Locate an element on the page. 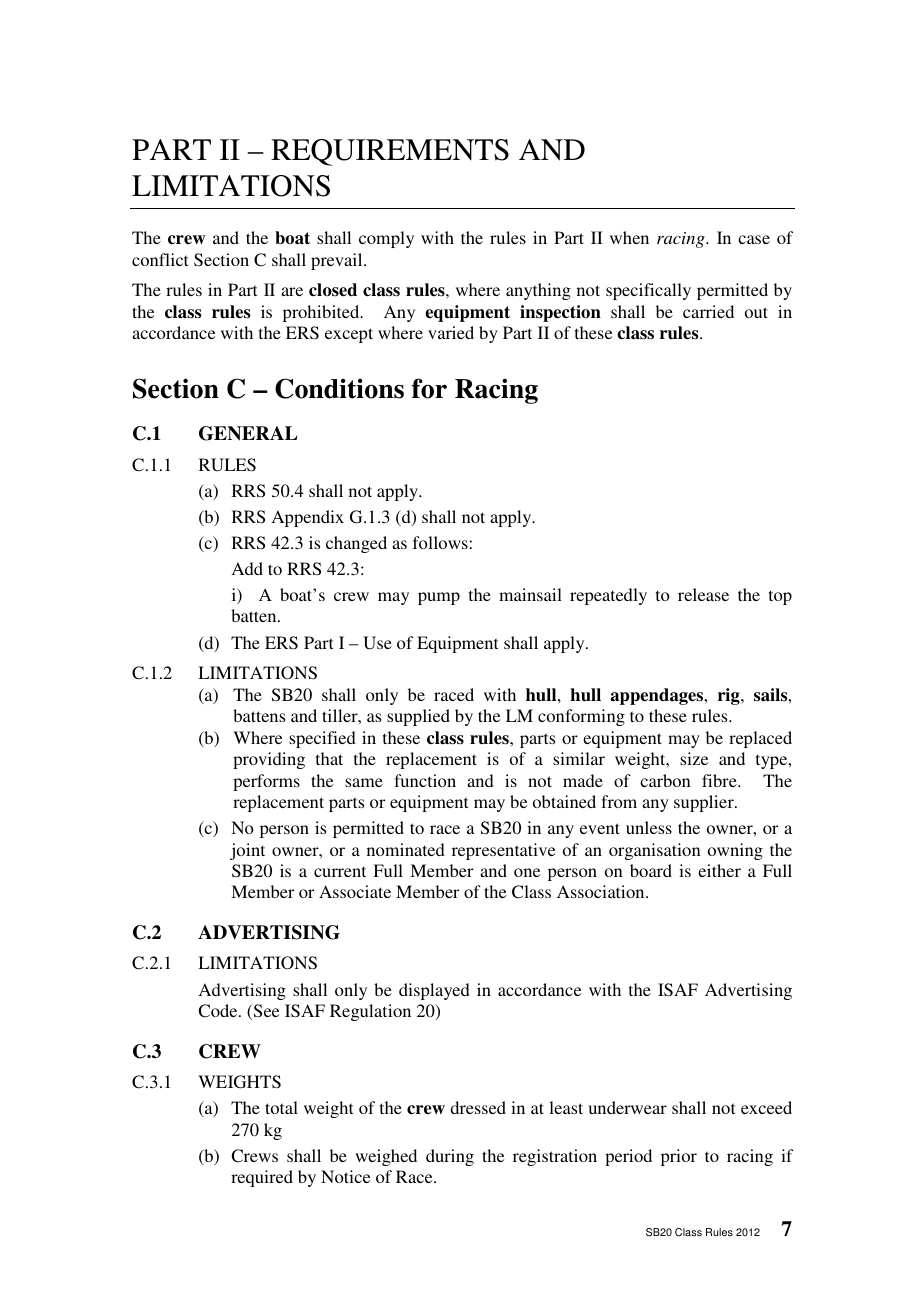 The width and height of the page is (924, 1308). Appendix is located at coordinates (308, 518).
